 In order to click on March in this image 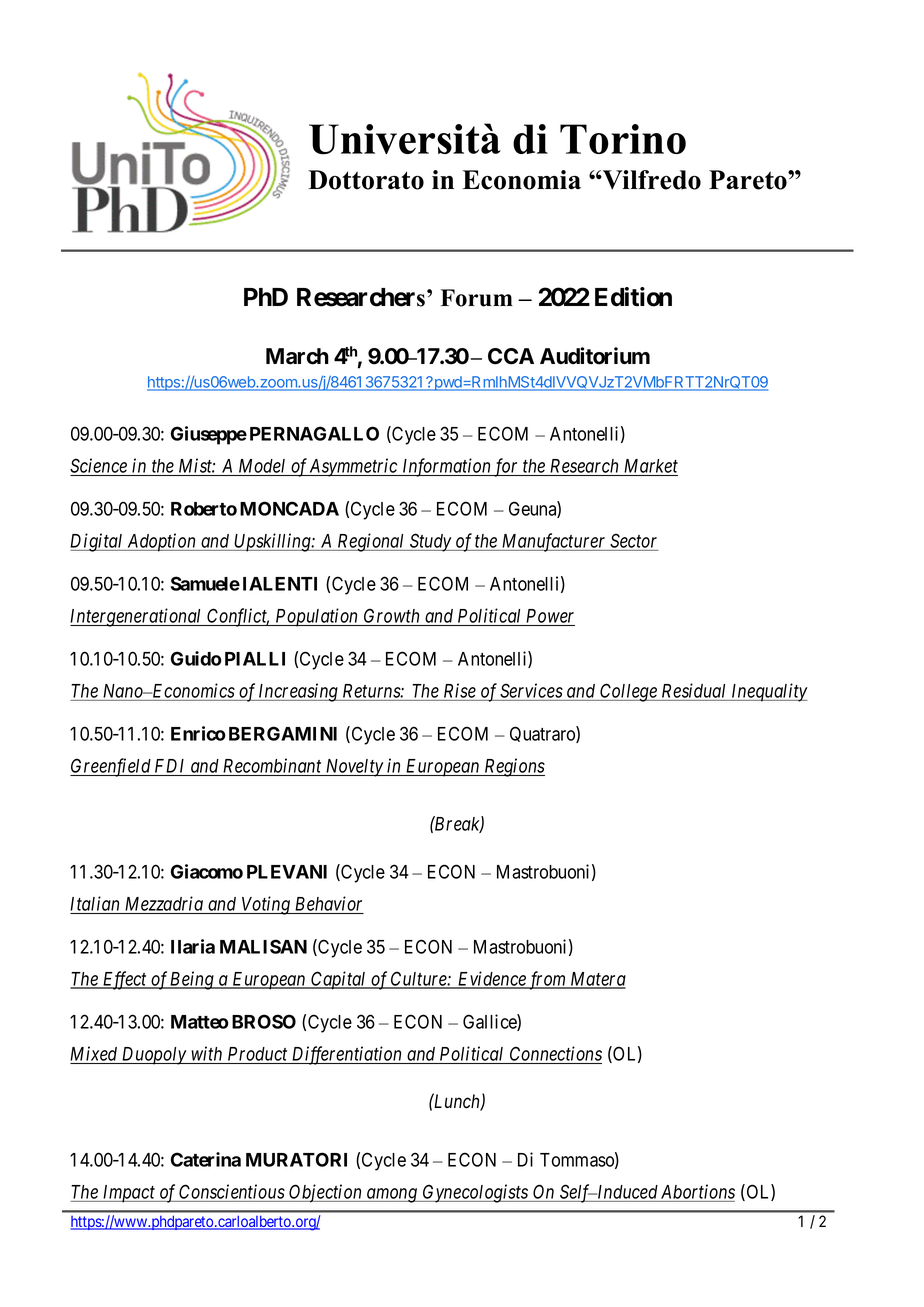, I will do `click(297, 356)`.
